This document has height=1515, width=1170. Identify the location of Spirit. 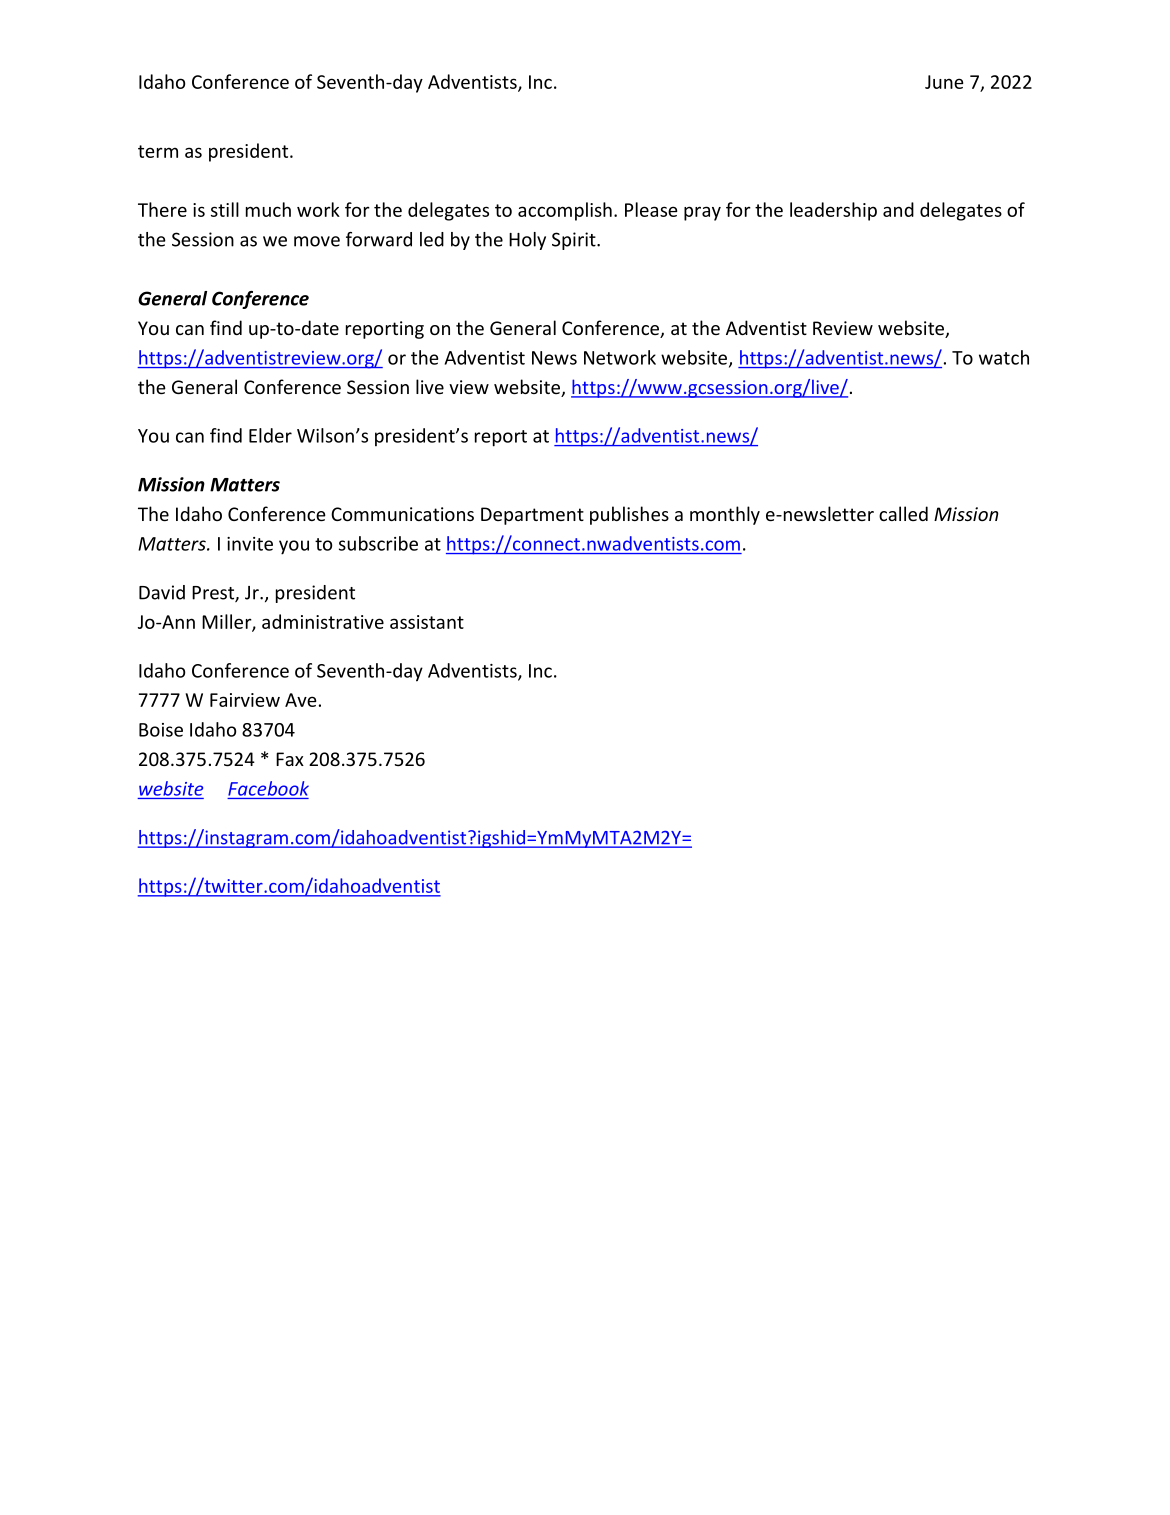
(575, 241).
